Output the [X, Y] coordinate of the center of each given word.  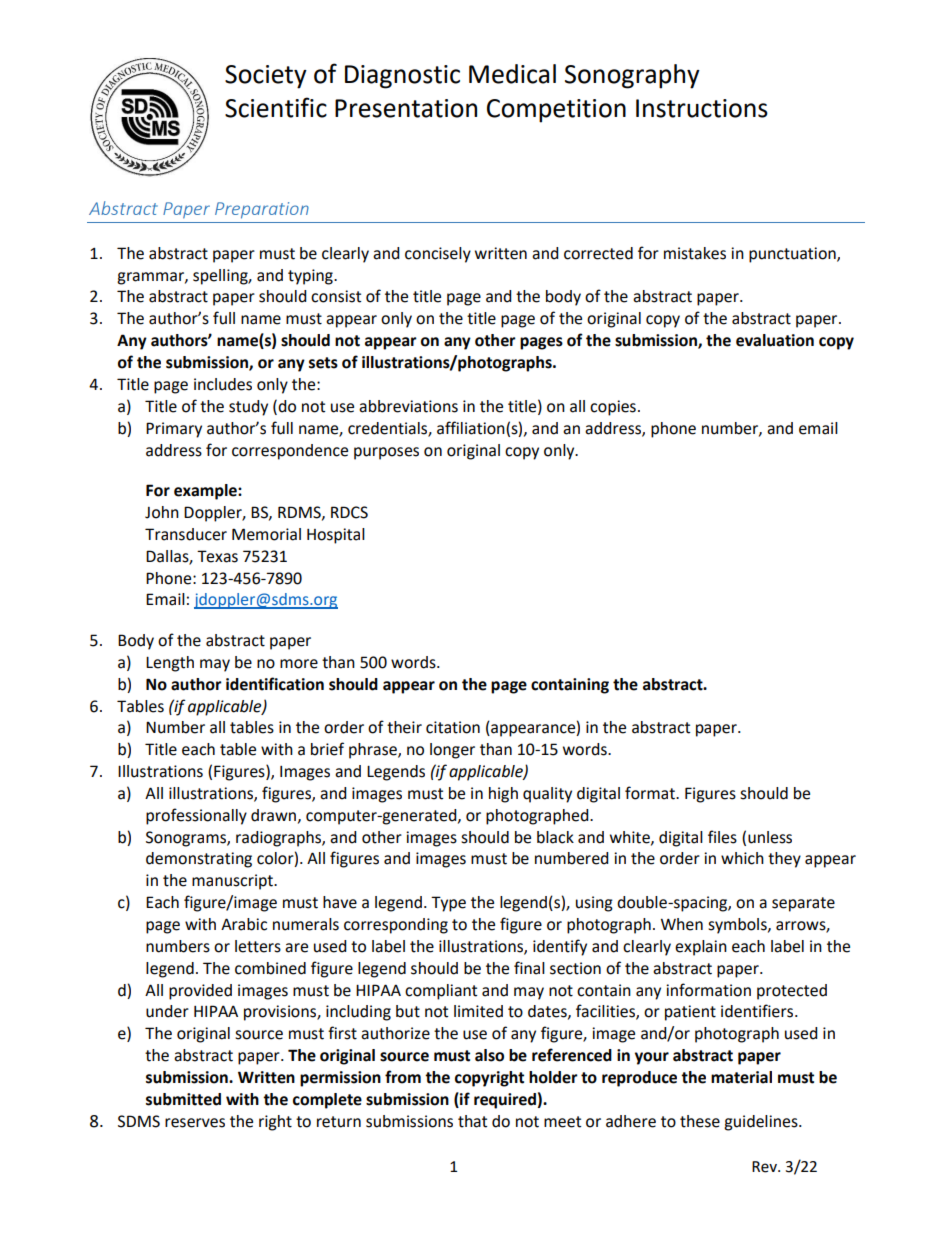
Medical [512, 74]
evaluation [775, 340]
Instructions [702, 108]
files [722, 837]
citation [453, 727]
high [503, 795]
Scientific [276, 107]
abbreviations [408, 406]
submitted [183, 1099]
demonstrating [199, 860]
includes [223, 384]
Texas [217, 556]
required [505, 1101]
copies [613, 408]
